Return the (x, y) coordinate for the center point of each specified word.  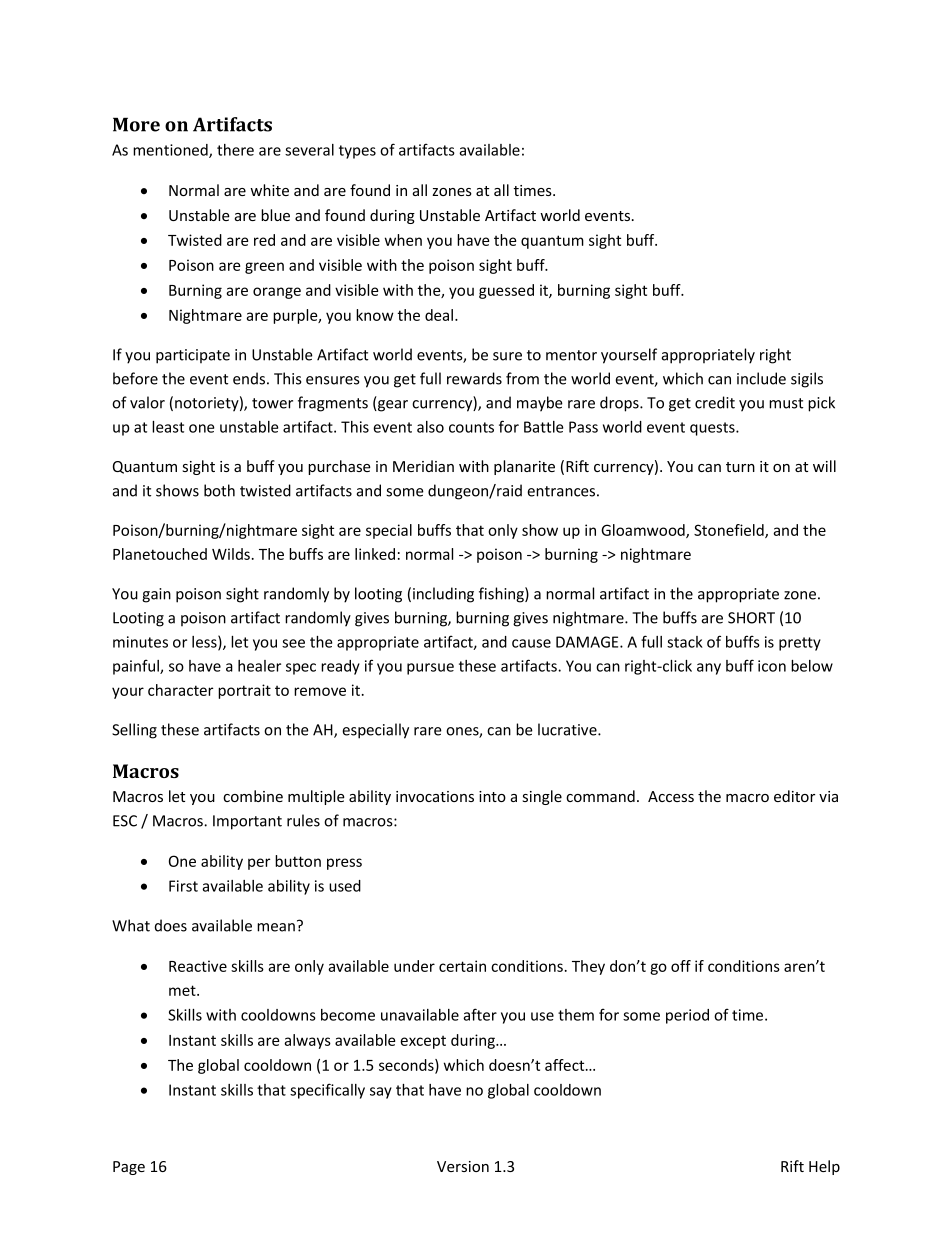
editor (794, 796)
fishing (502, 595)
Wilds (231, 554)
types (357, 152)
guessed (506, 291)
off (681, 966)
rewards (474, 378)
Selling (134, 731)
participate (193, 356)
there (235, 150)
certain (462, 966)
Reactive (198, 966)
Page (129, 1168)
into (492, 796)
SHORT (751, 618)
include (761, 378)
